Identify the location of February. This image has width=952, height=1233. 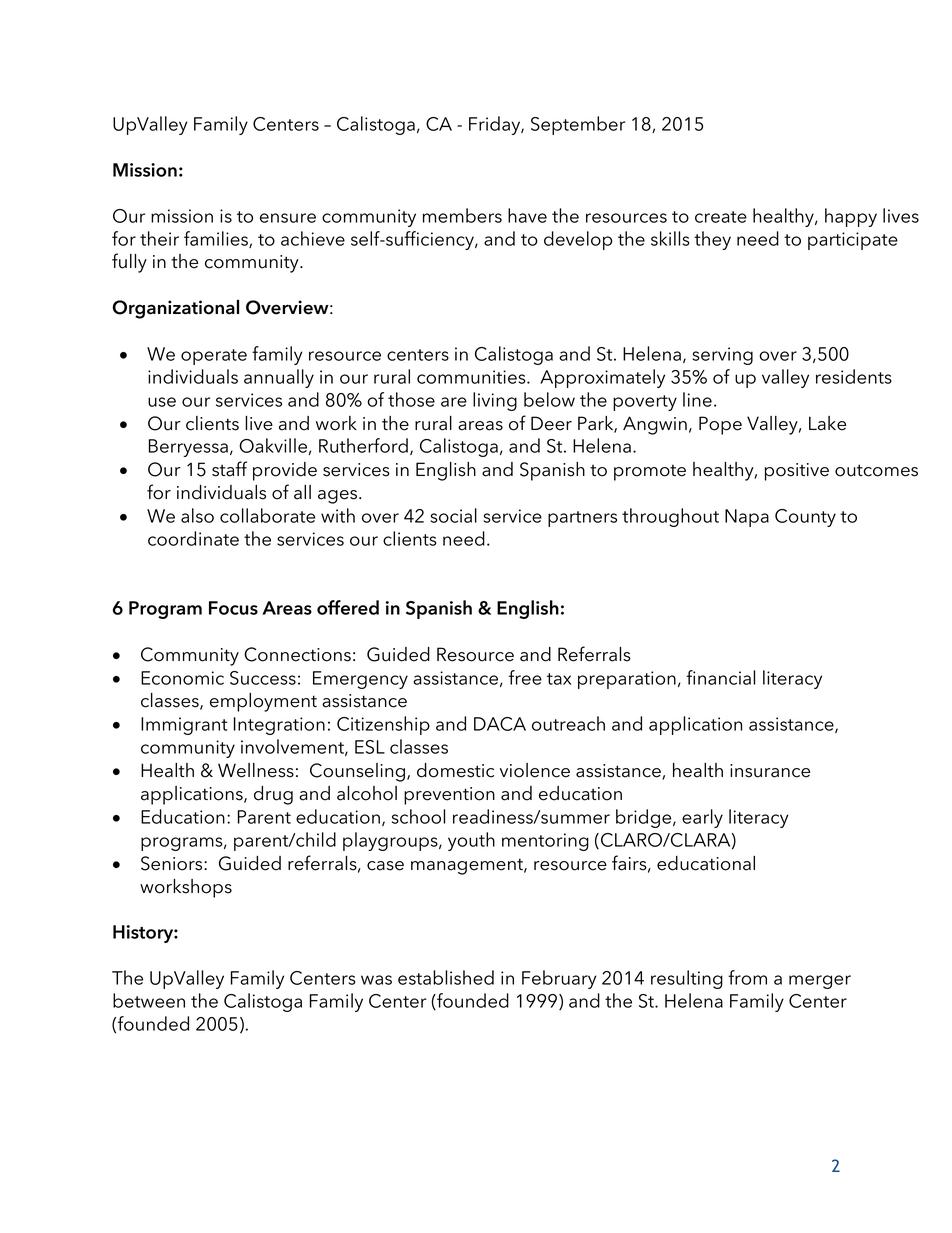
(559, 979).
